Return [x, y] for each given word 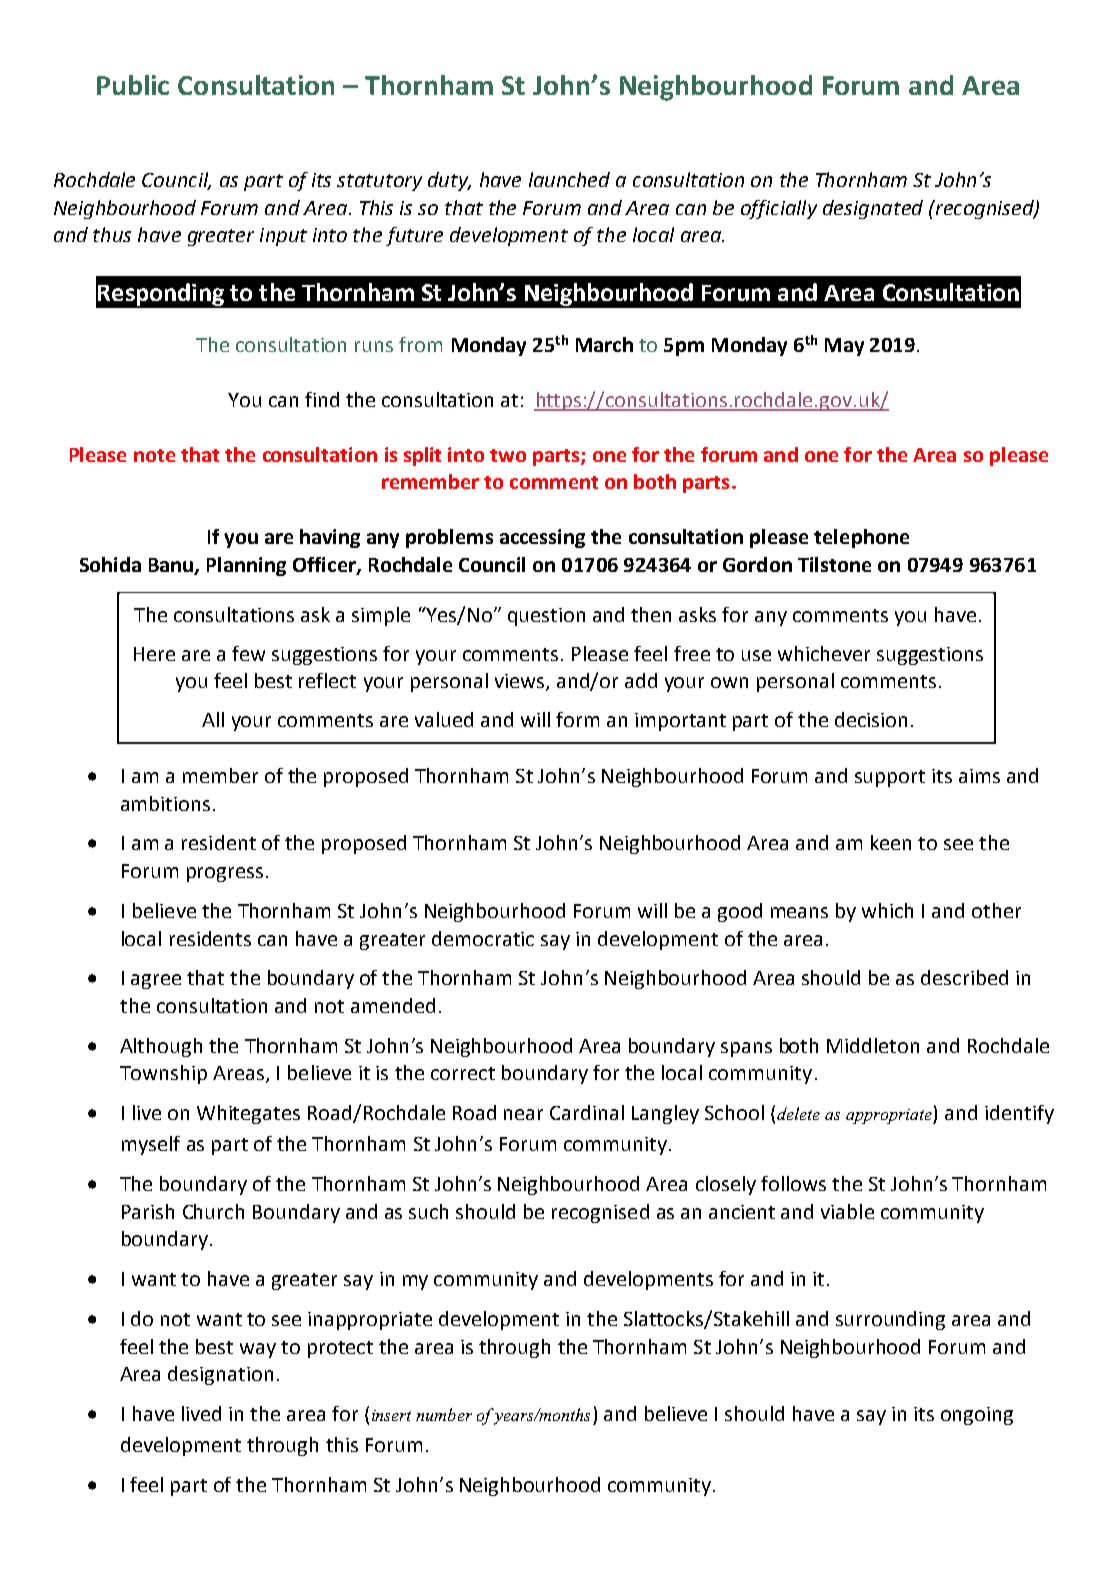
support [890, 778]
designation [220, 1375]
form [577, 719]
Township [163, 1074]
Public [133, 85]
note [154, 455]
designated [873, 209]
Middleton [873, 1045]
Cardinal [587, 1112]
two [508, 455]
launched [569, 179]
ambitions [165, 803]
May [844, 347]
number [444, 1414]
